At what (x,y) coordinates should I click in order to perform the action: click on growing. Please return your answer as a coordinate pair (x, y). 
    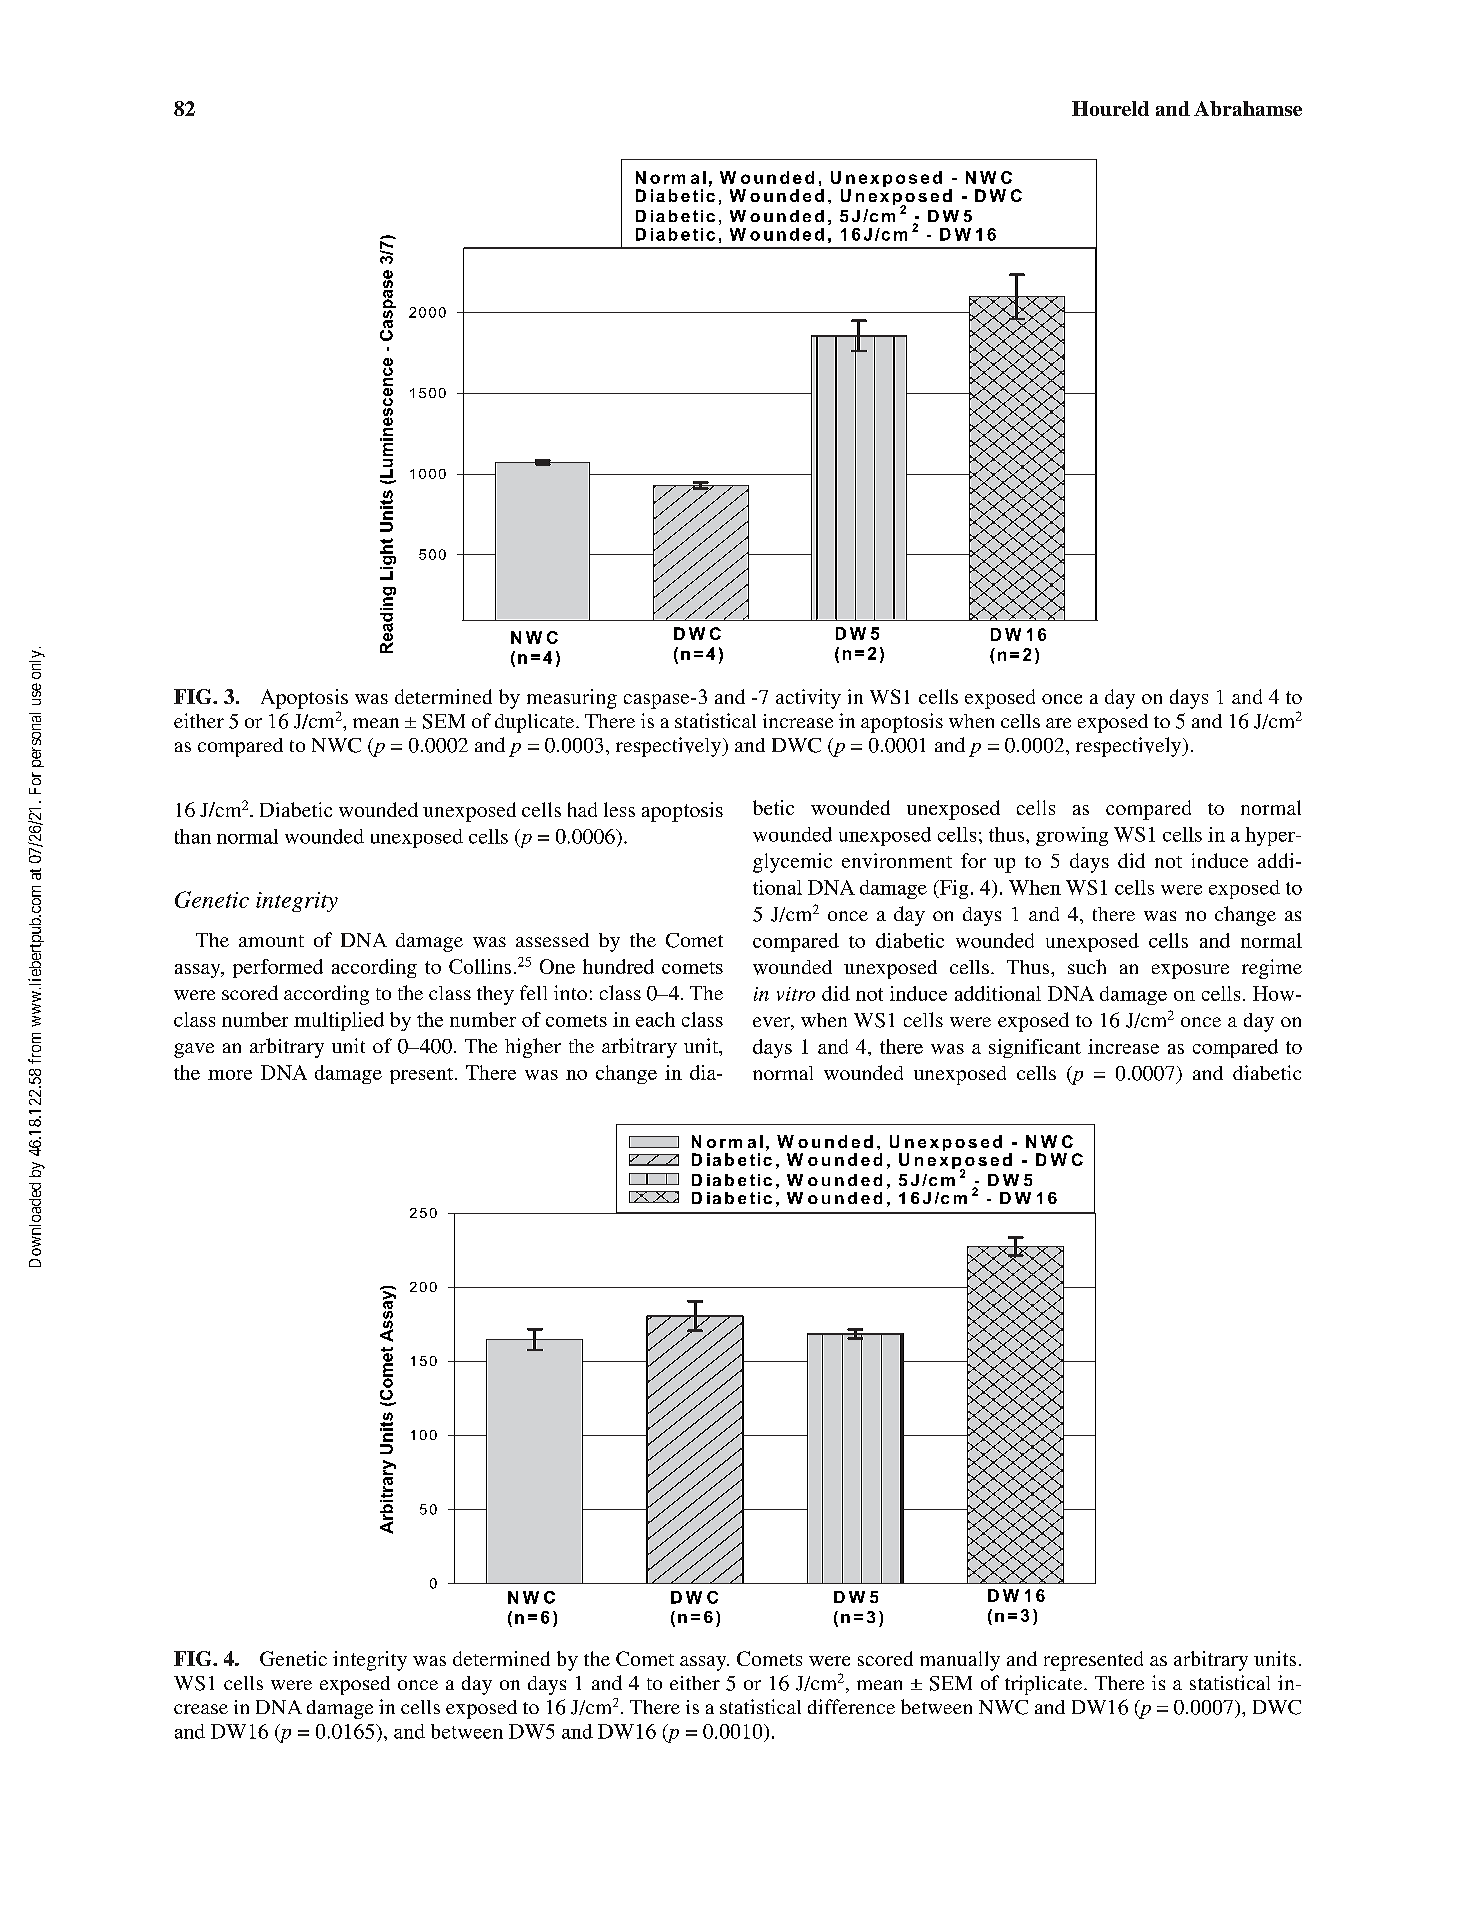
    Looking at the image, I should click on (1072, 836).
